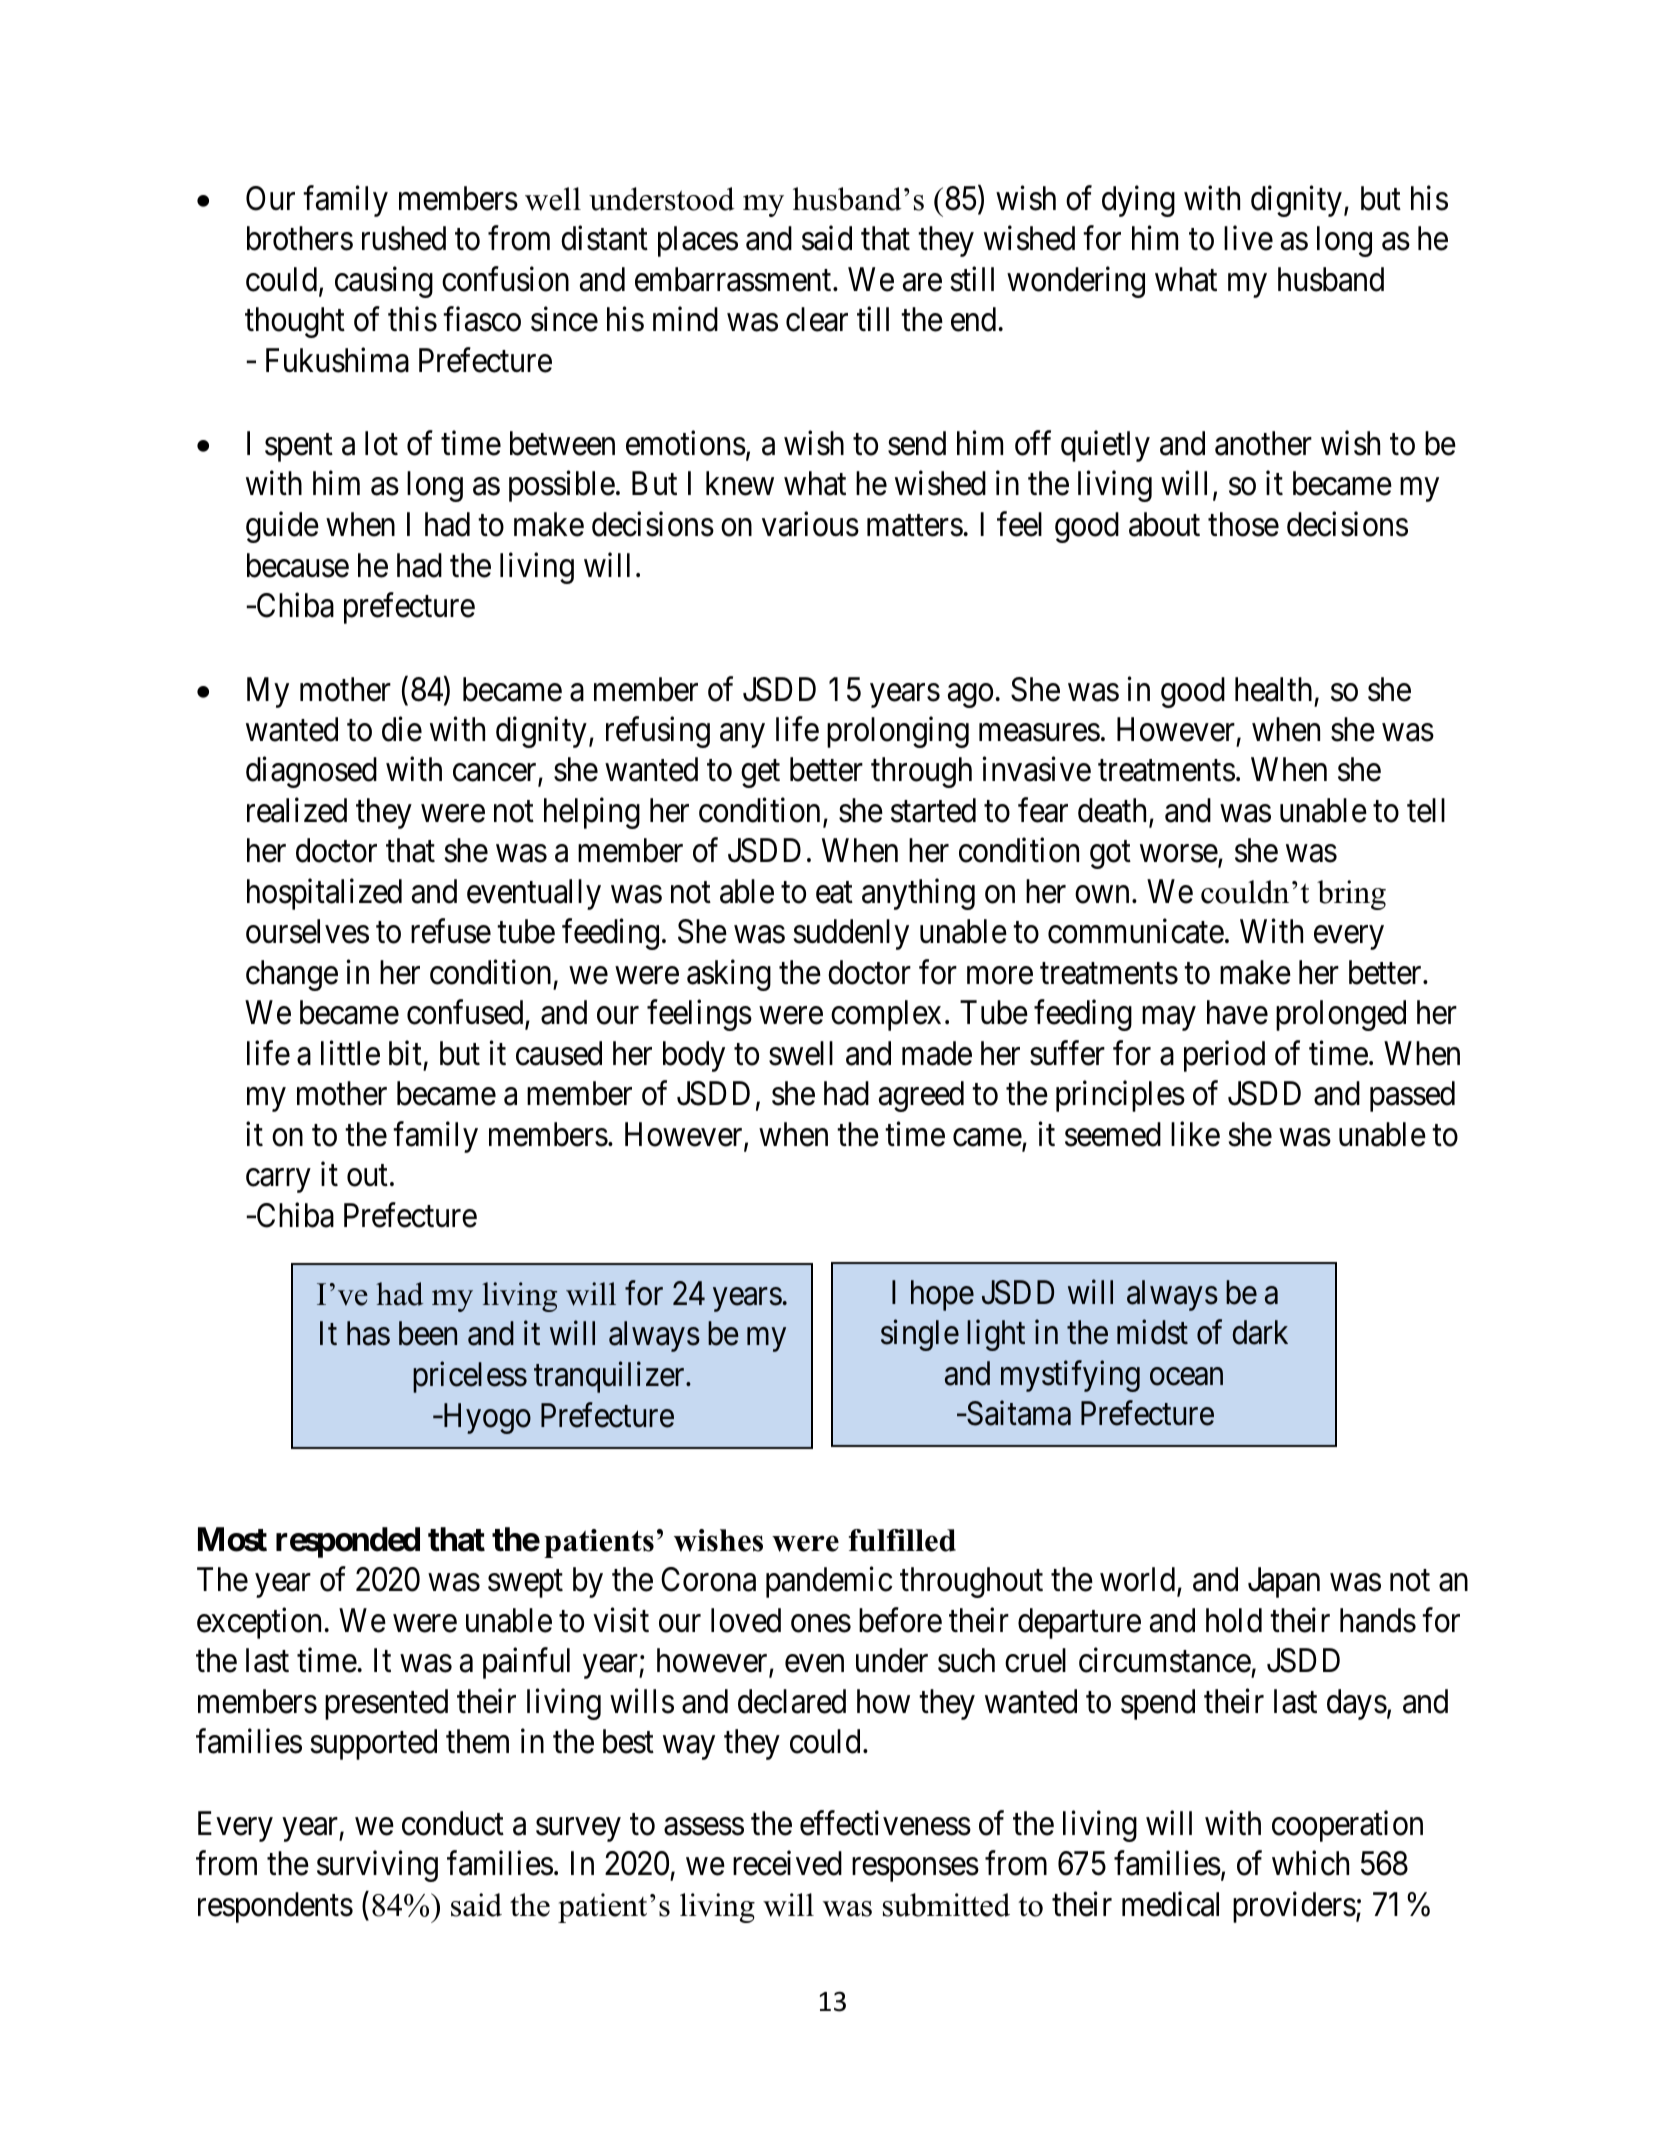 The height and width of the screenshot is (2154, 1665). What do you see at coordinates (902, 1540) in the screenshot?
I see `fulfilled` at bounding box center [902, 1540].
